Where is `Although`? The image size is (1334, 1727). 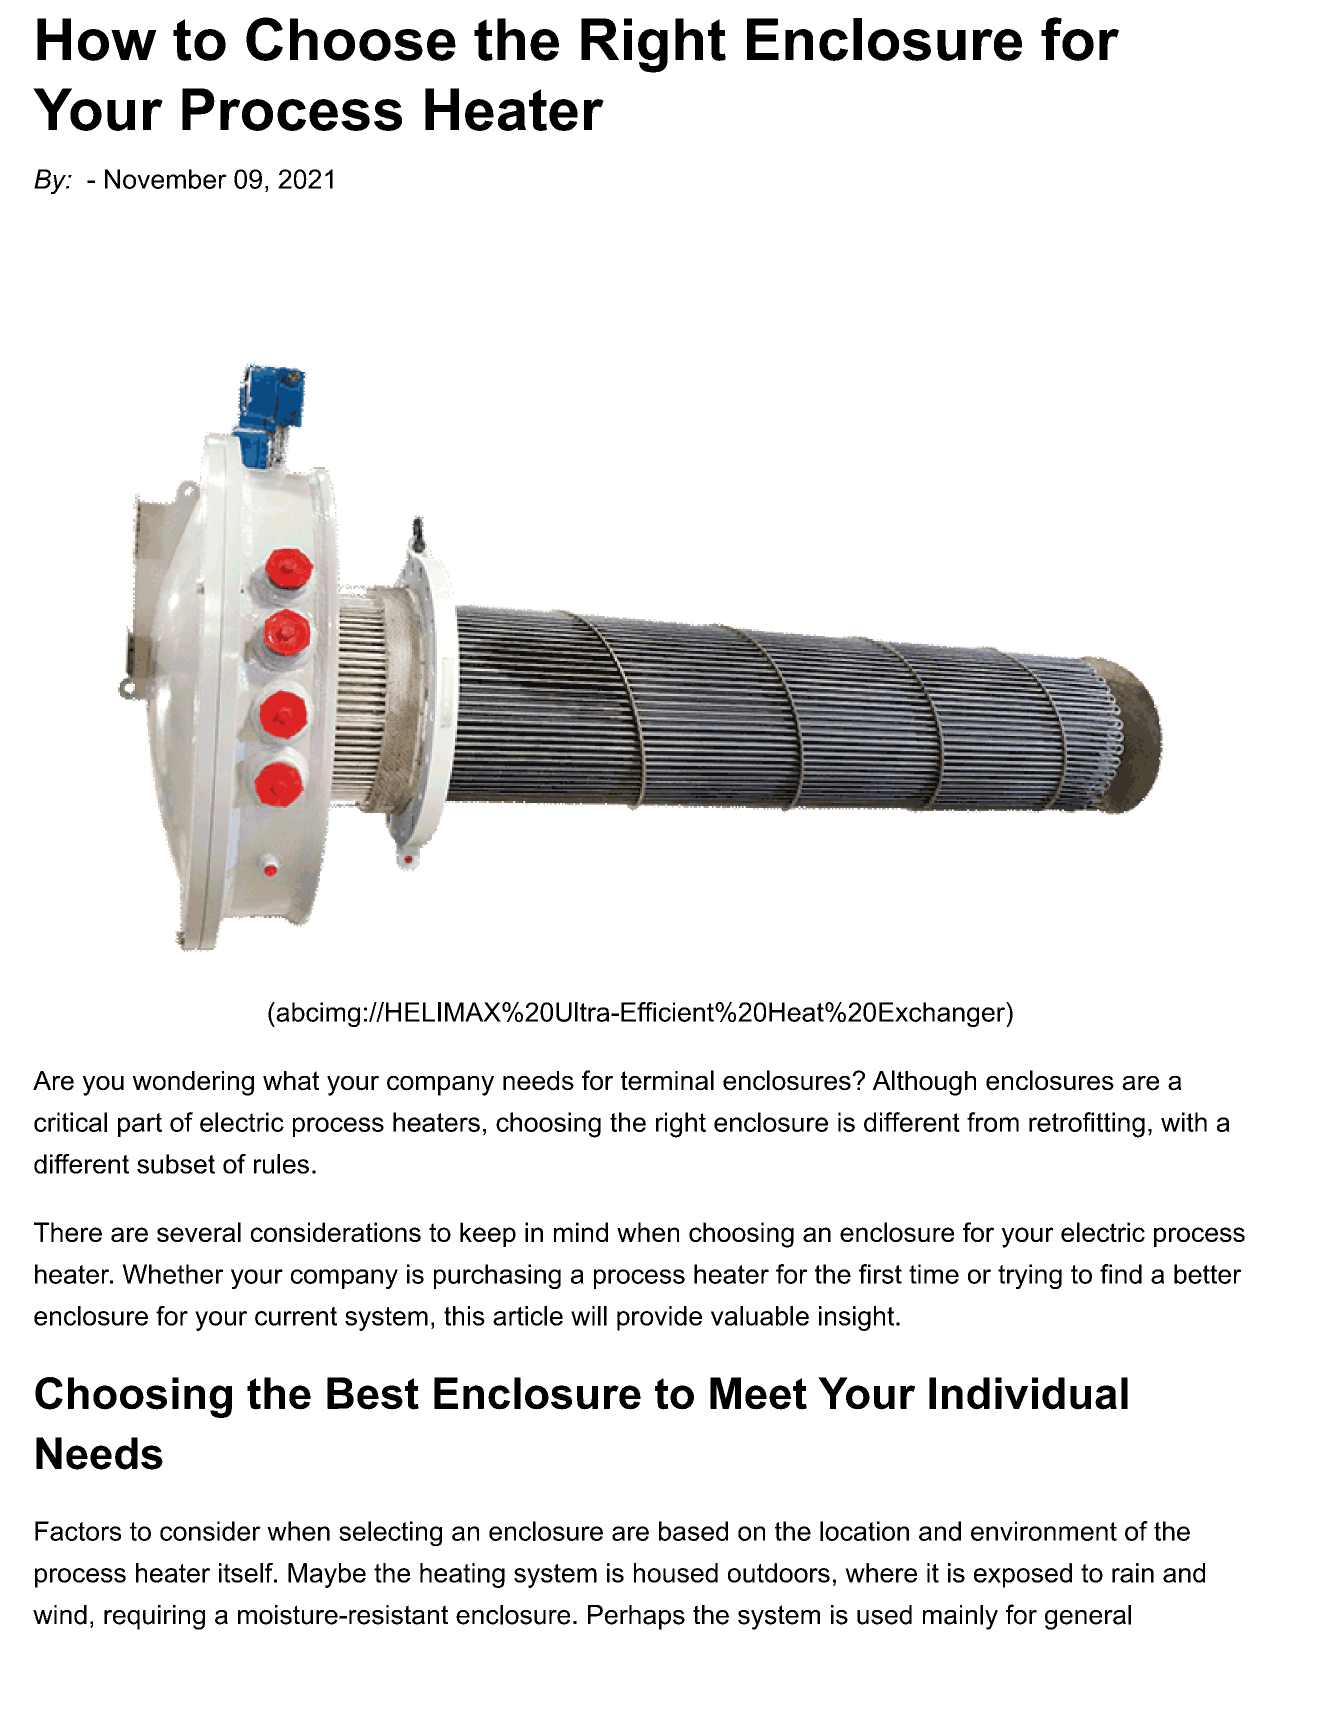
Although is located at coordinates (924, 1083).
